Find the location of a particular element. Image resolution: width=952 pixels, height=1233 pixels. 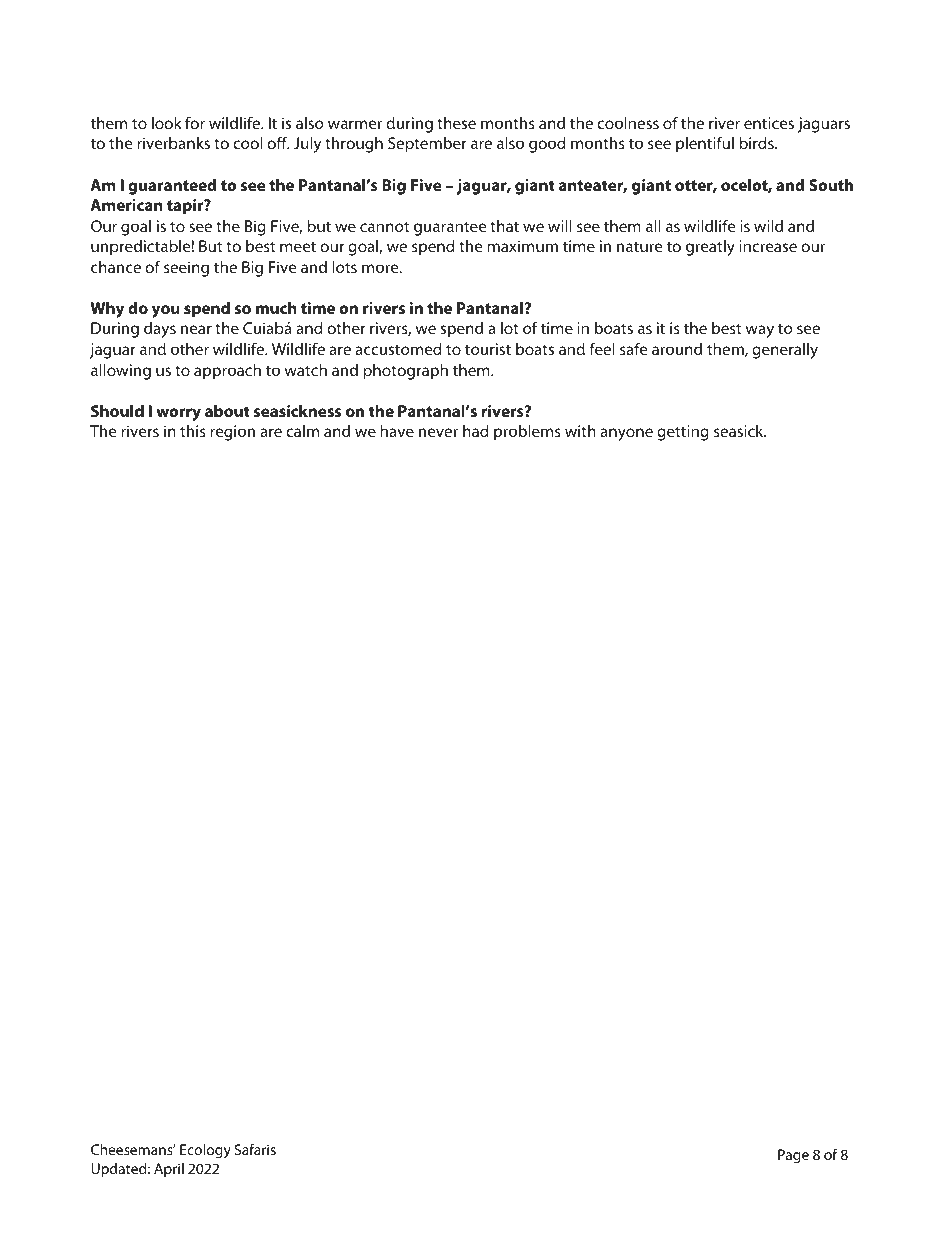

Ecology is located at coordinates (205, 1151).
